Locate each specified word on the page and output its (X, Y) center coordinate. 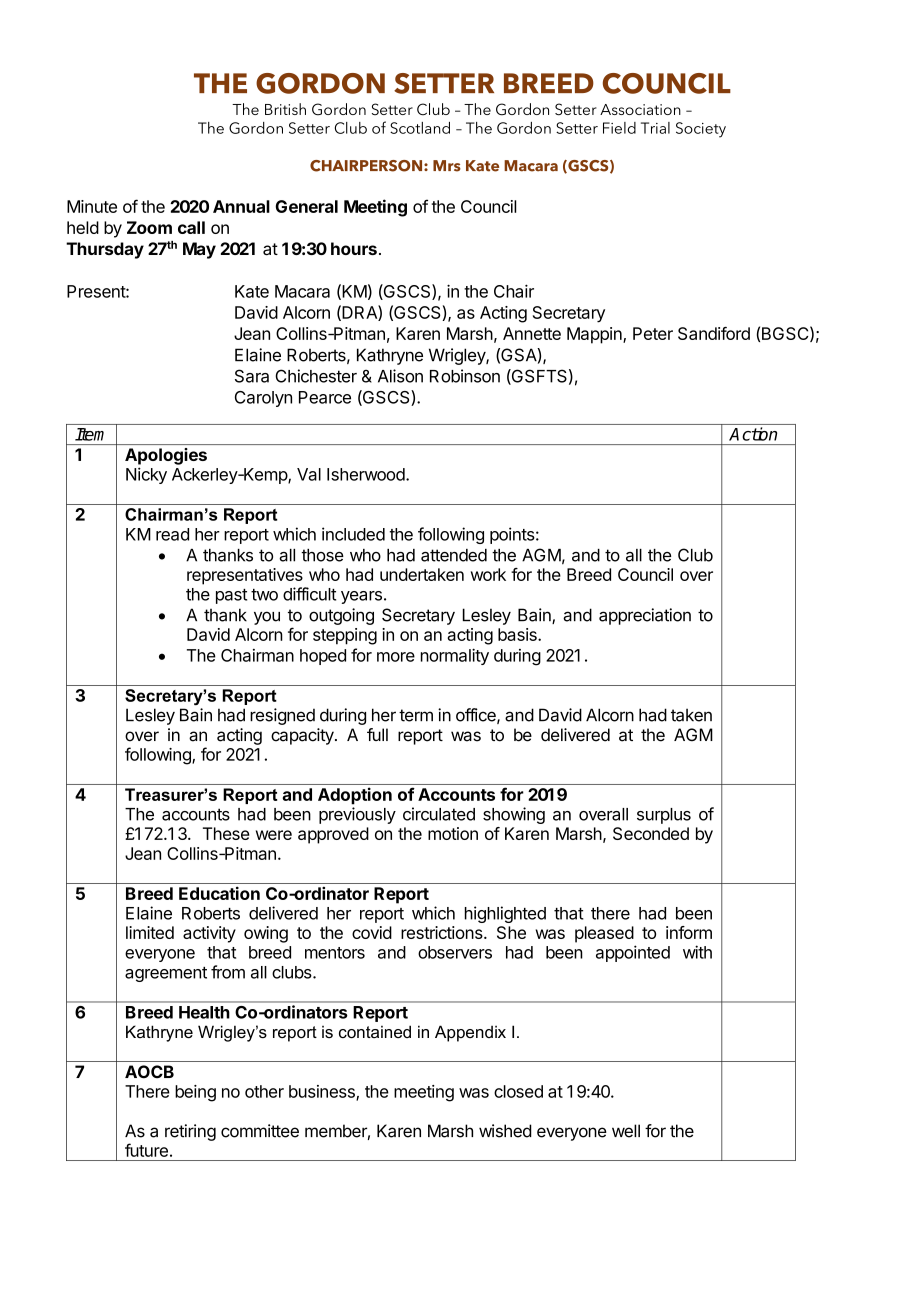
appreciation (645, 616)
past (231, 596)
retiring (190, 1132)
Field (619, 128)
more (396, 657)
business (323, 1092)
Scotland (420, 128)
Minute (92, 206)
